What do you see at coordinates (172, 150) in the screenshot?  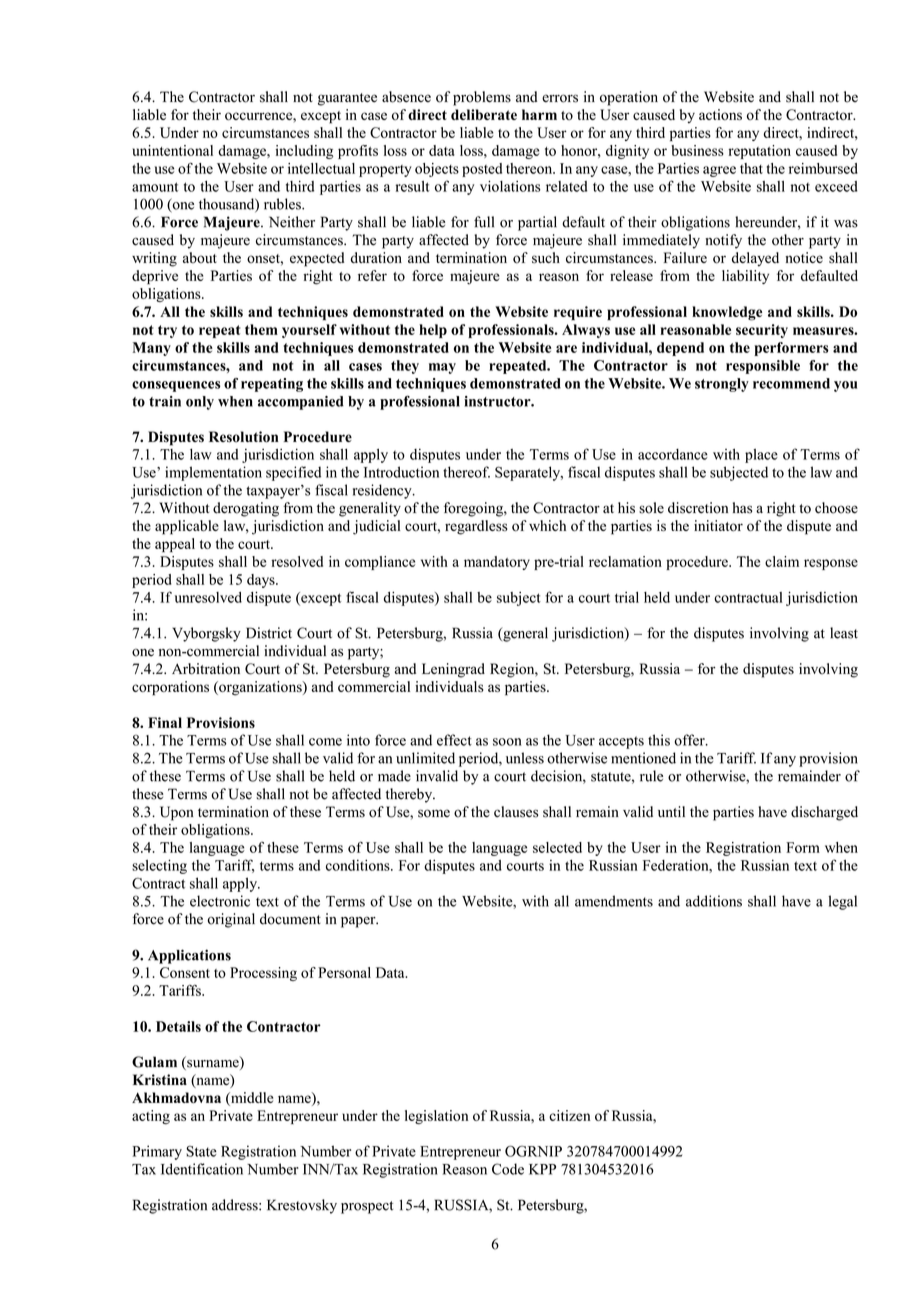 I see `unintentional` at bounding box center [172, 150].
